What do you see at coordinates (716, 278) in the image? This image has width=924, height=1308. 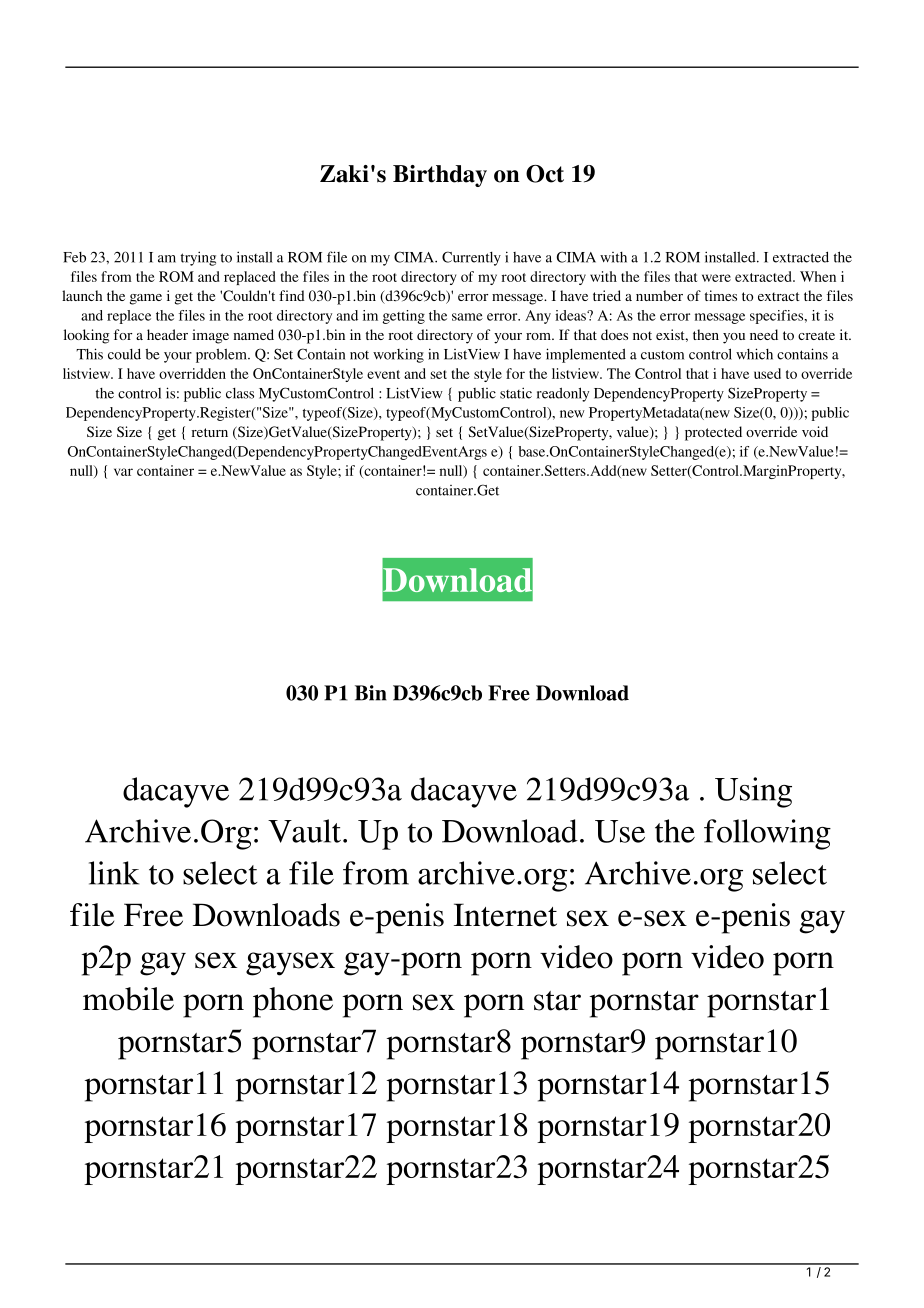 I see `were` at bounding box center [716, 278].
